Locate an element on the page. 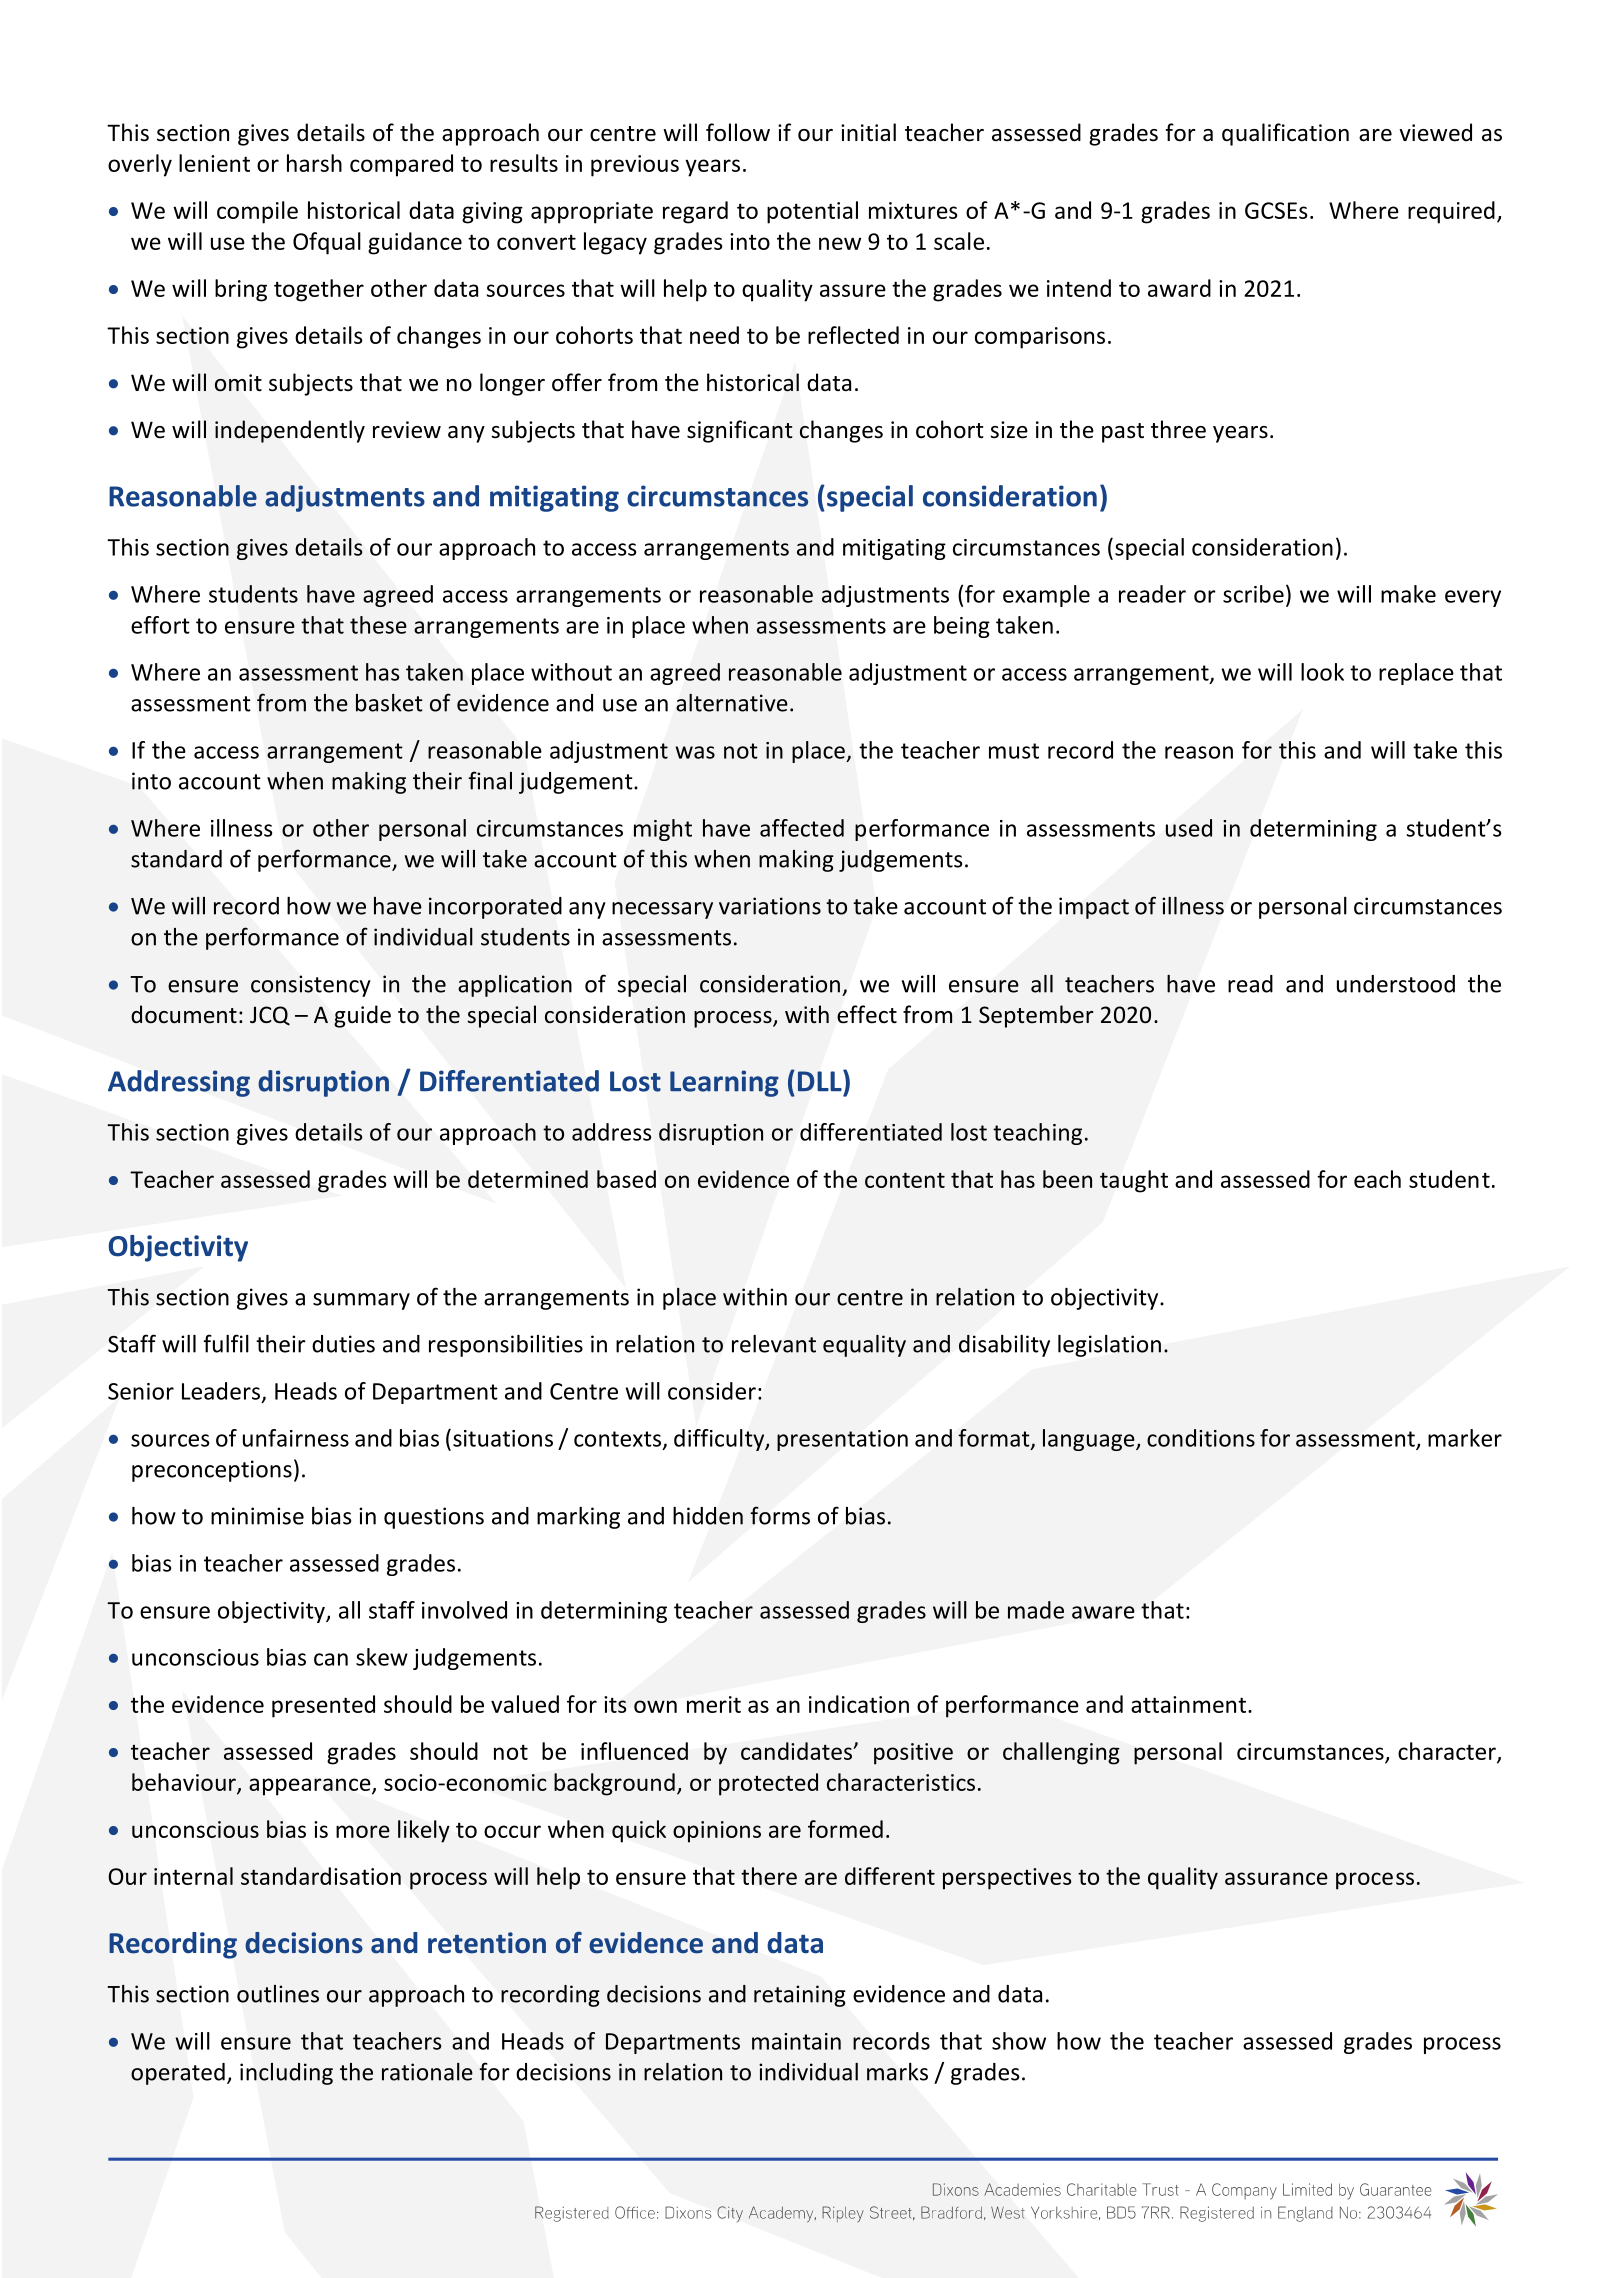  qualification is located at coordinates (1285, 134).
